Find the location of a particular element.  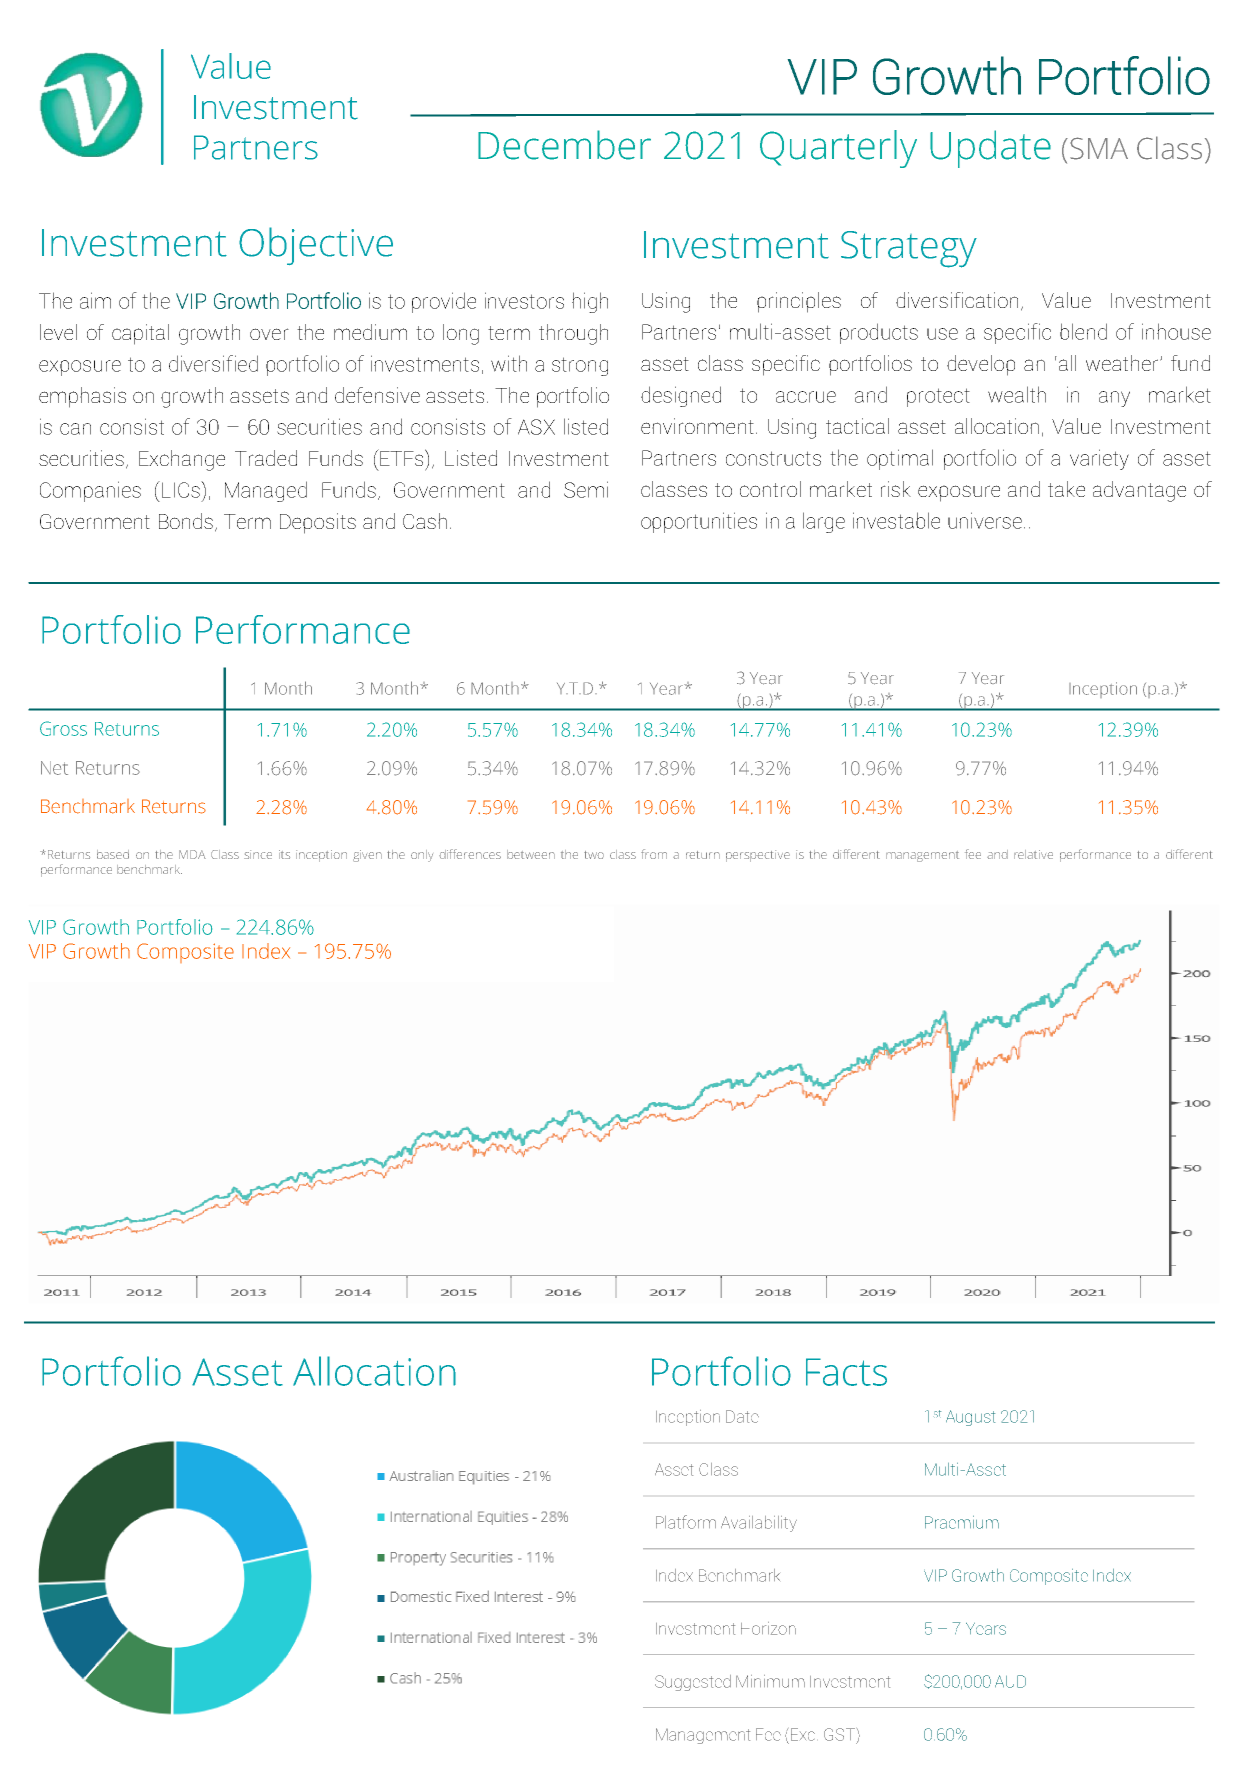

August is located at coordinates (970, 1418).
